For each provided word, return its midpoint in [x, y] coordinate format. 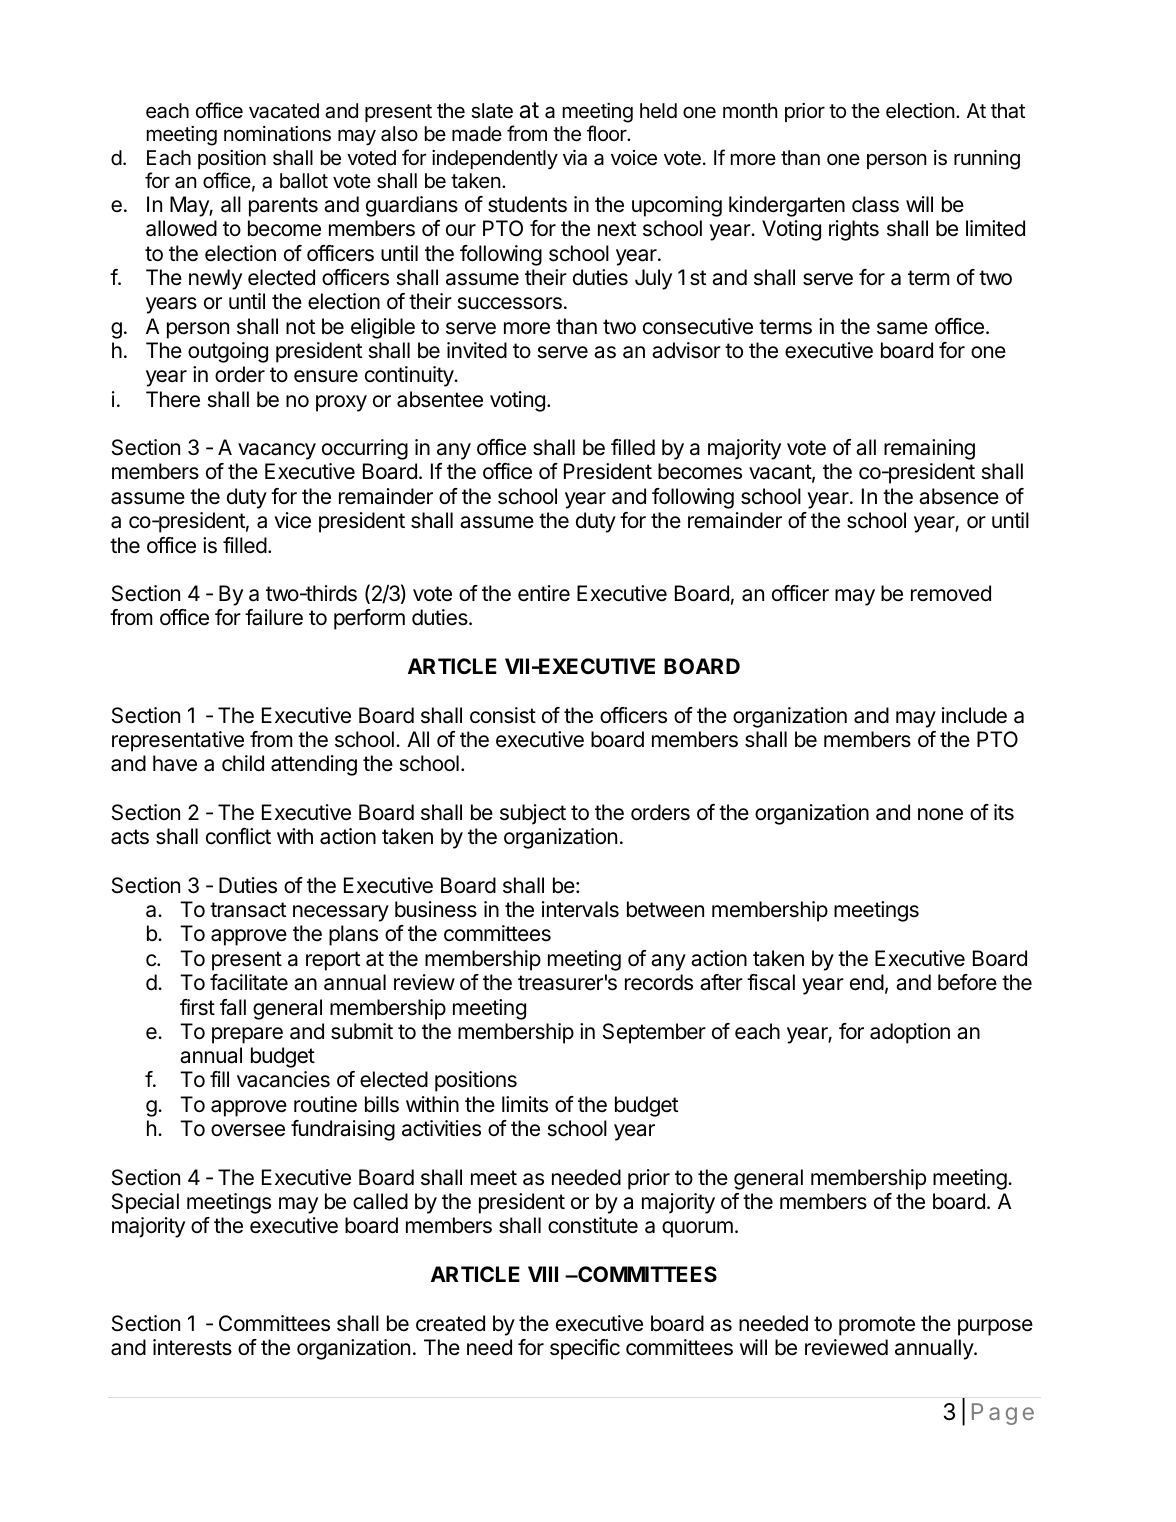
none [940, 814]
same [902, 328]
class [875, 204]
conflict [238, 836]
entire [544, 593]
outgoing [228, 352]
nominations [277, 134]
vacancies [283, 1079]
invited [477, 350]
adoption [910, 1033]
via [575, 158]
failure [274, 617]
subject [533, 814]
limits [525, 1104]
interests [192, 1347]
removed [951, 593]
